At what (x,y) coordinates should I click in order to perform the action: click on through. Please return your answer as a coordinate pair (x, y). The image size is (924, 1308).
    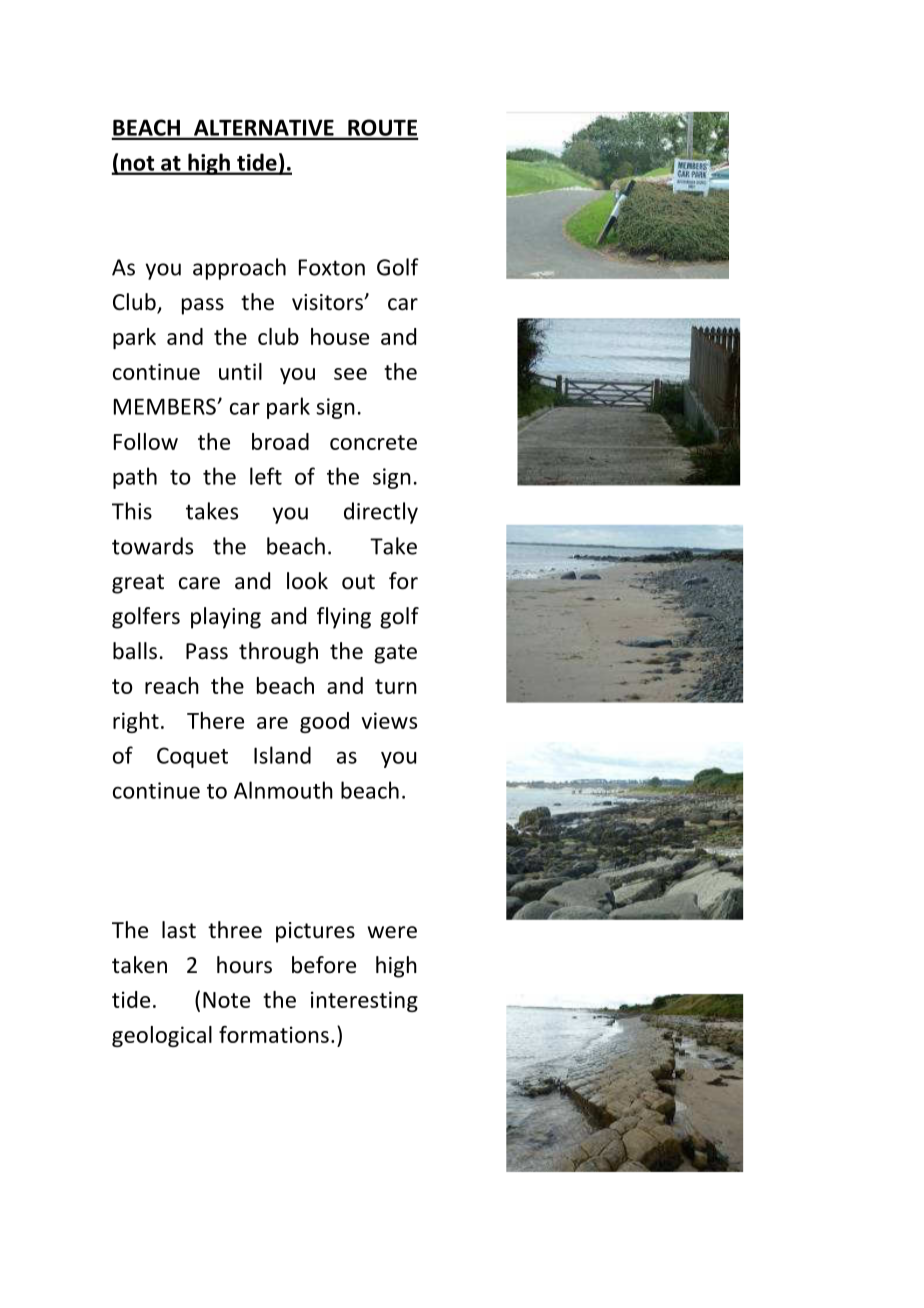
    Looking at the image, I should click on (278, 653).
